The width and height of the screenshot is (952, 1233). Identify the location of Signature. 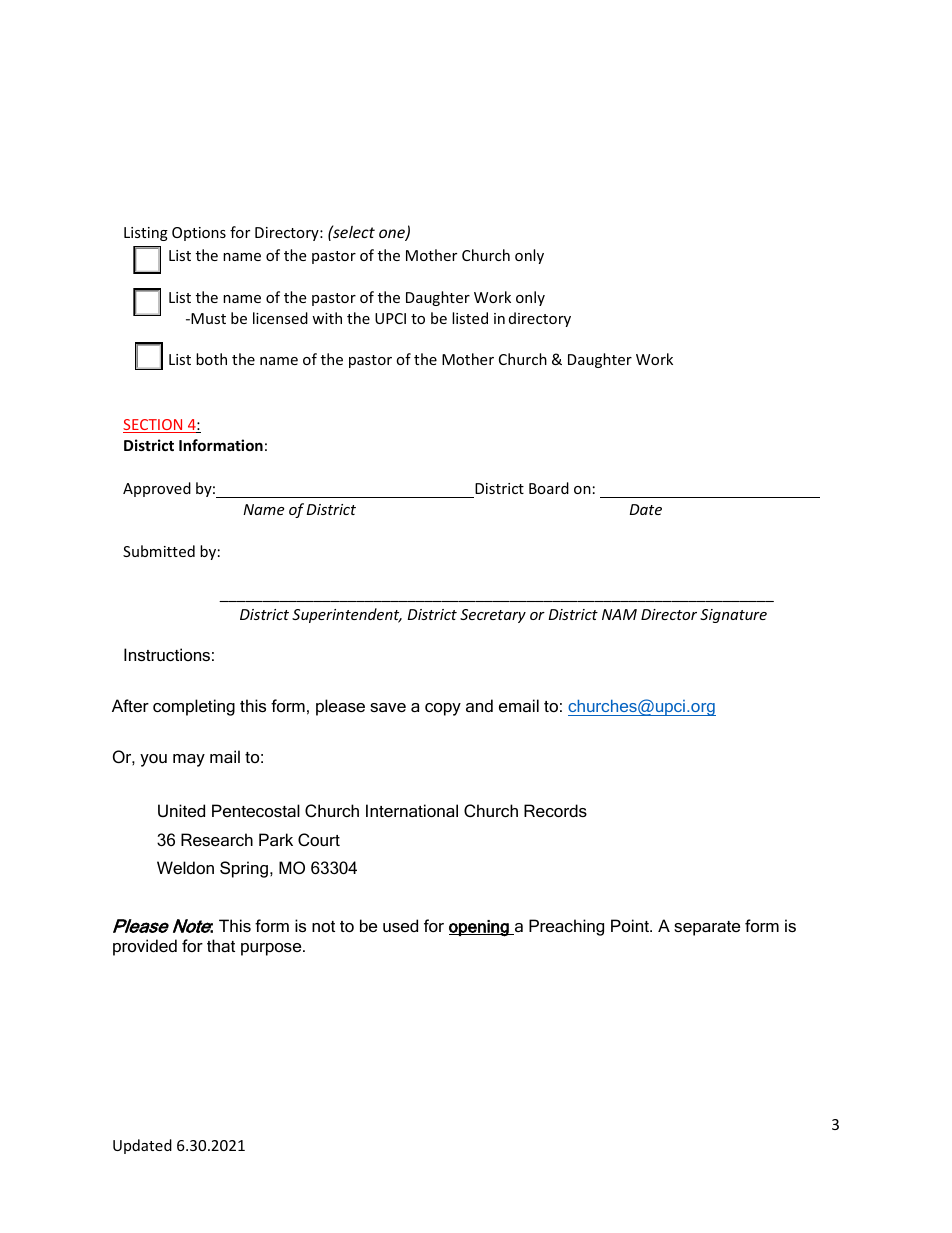
(733, 616).
